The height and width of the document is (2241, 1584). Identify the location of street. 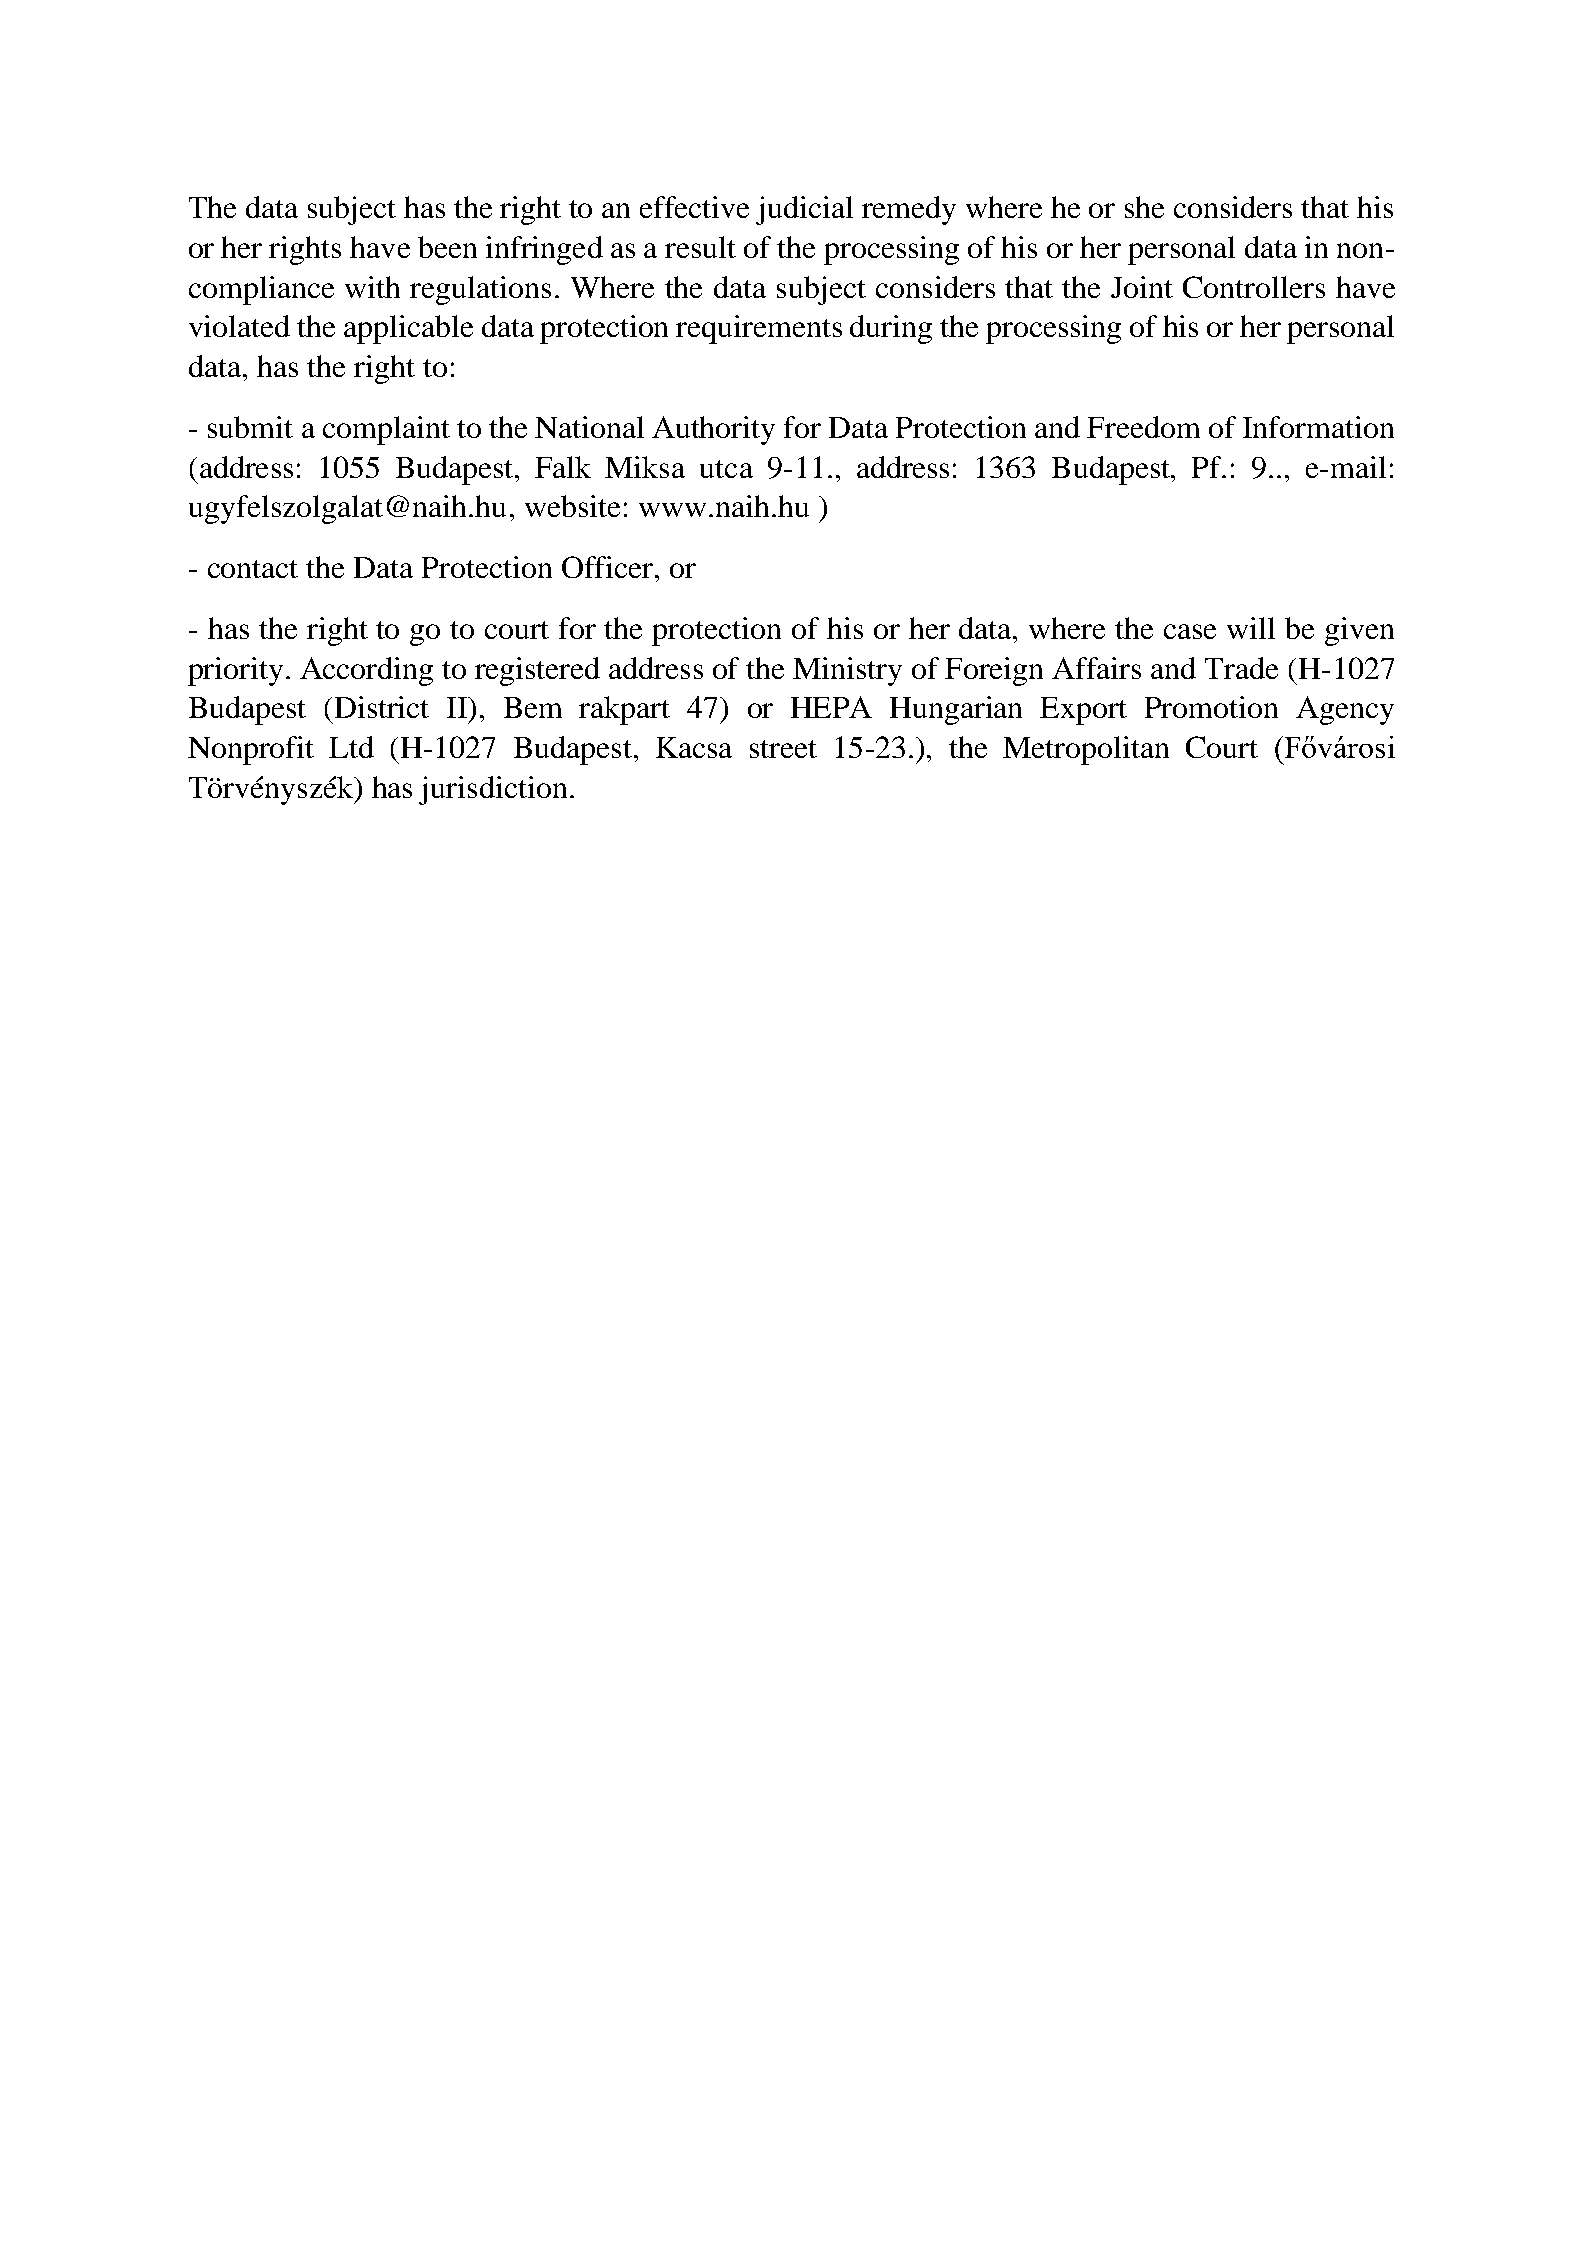
(783, 749).
